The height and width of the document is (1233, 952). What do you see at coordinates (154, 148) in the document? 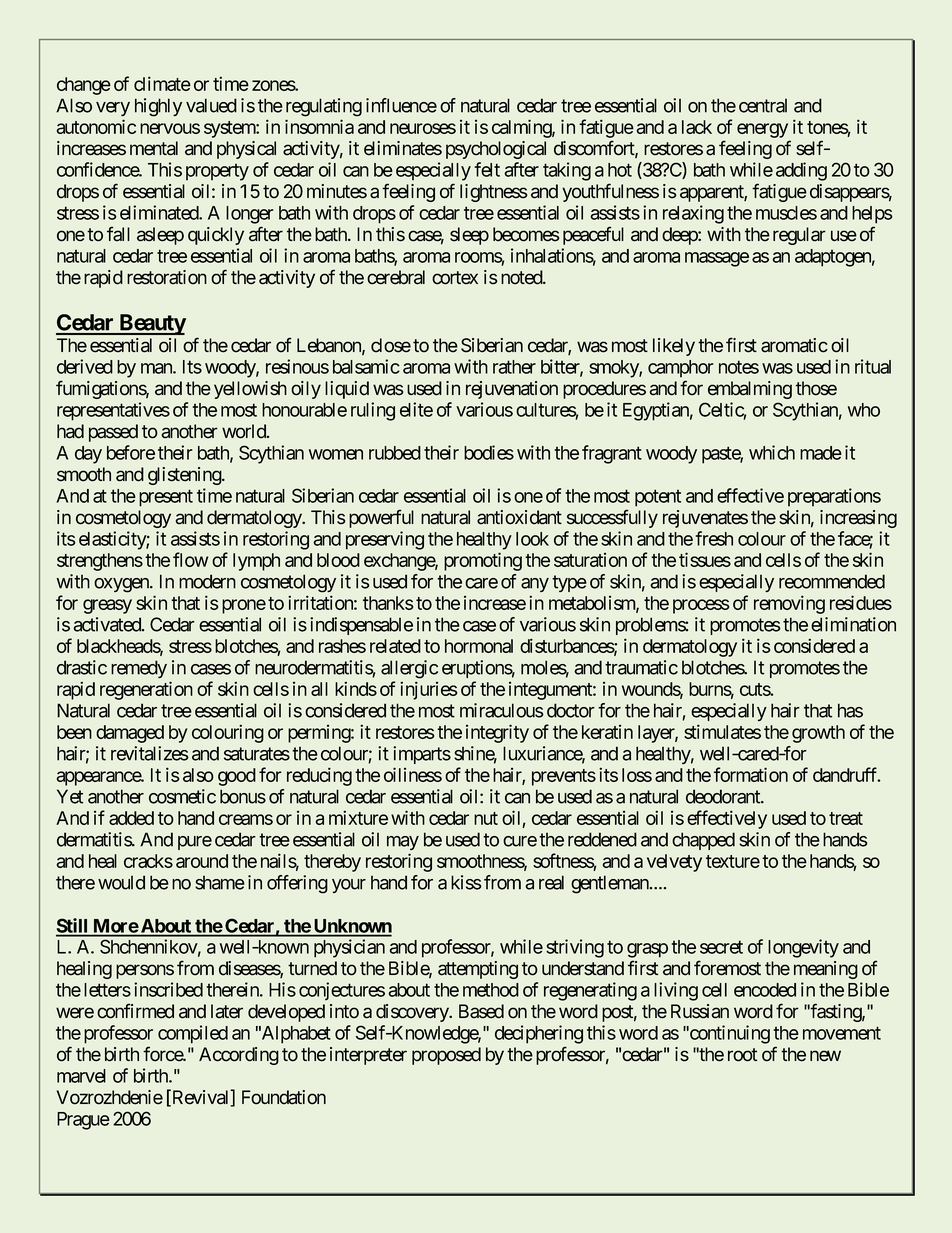
I see `mental` at bounding box center [154, 148].
